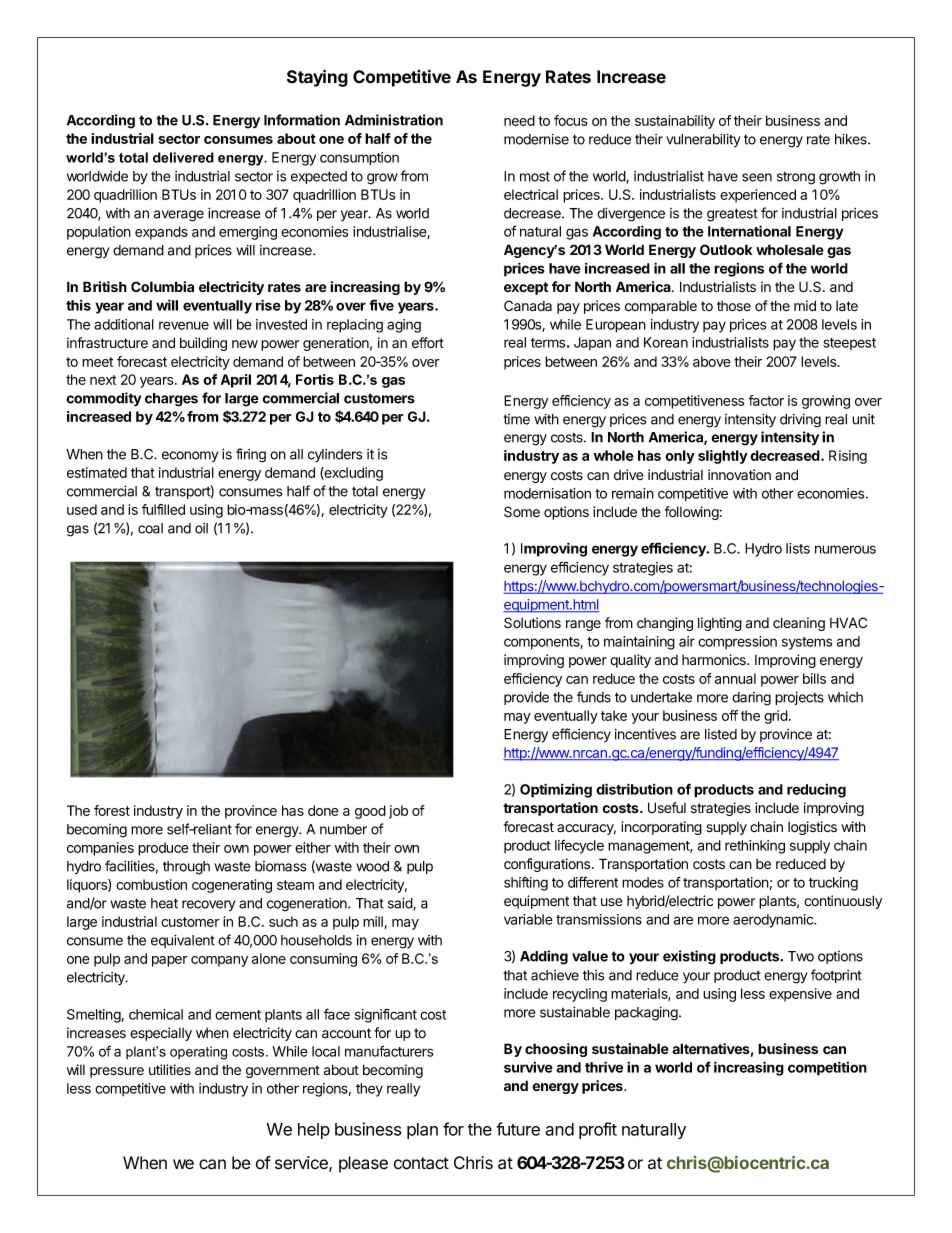 The image size is (952, 1233). I want to click on time, so click(517, 419).
